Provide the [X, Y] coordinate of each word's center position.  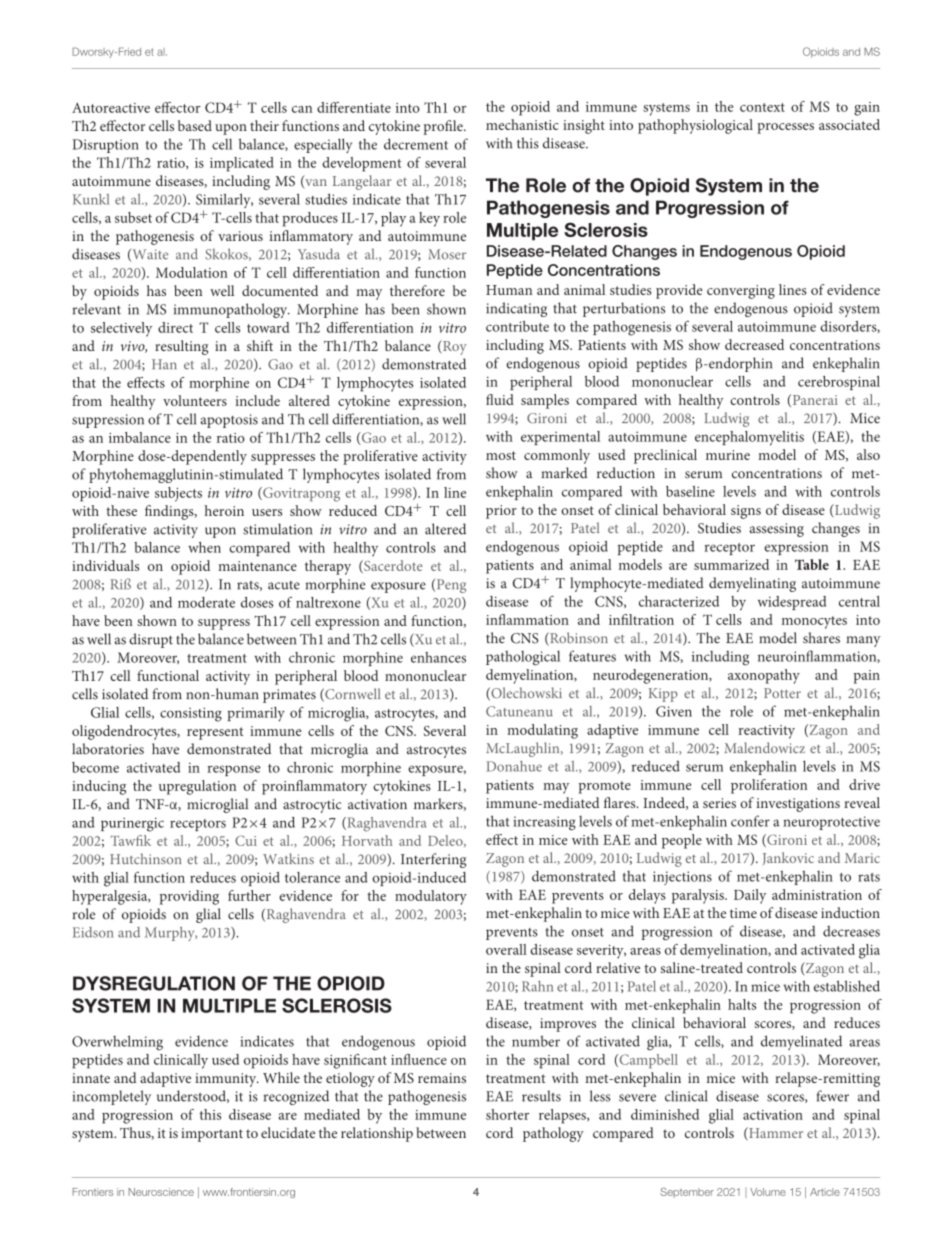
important [212, 1135]
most [501, 455]
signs [746, 512]
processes [785, 128]
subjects [178, 494]
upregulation [197, 787]
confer [750, 821]
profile [444, 127]
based [195, 125]
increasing [544, 823]
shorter [507, 1114]
